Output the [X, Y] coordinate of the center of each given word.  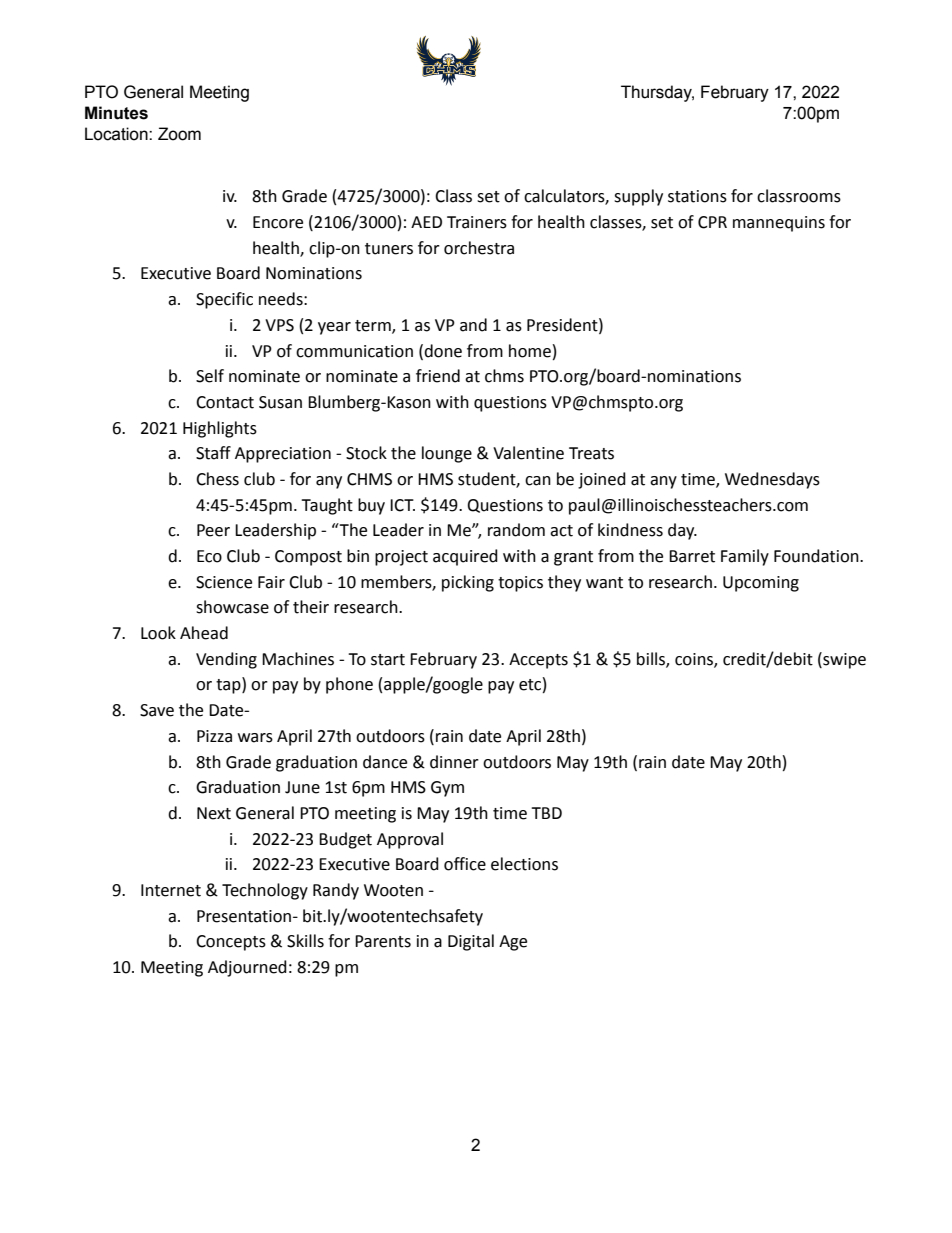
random [516, 530]
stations [697, 196]
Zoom [179, 134]
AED [426, 222]
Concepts [231, 943]
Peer [213, 530]
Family [745, 557]
